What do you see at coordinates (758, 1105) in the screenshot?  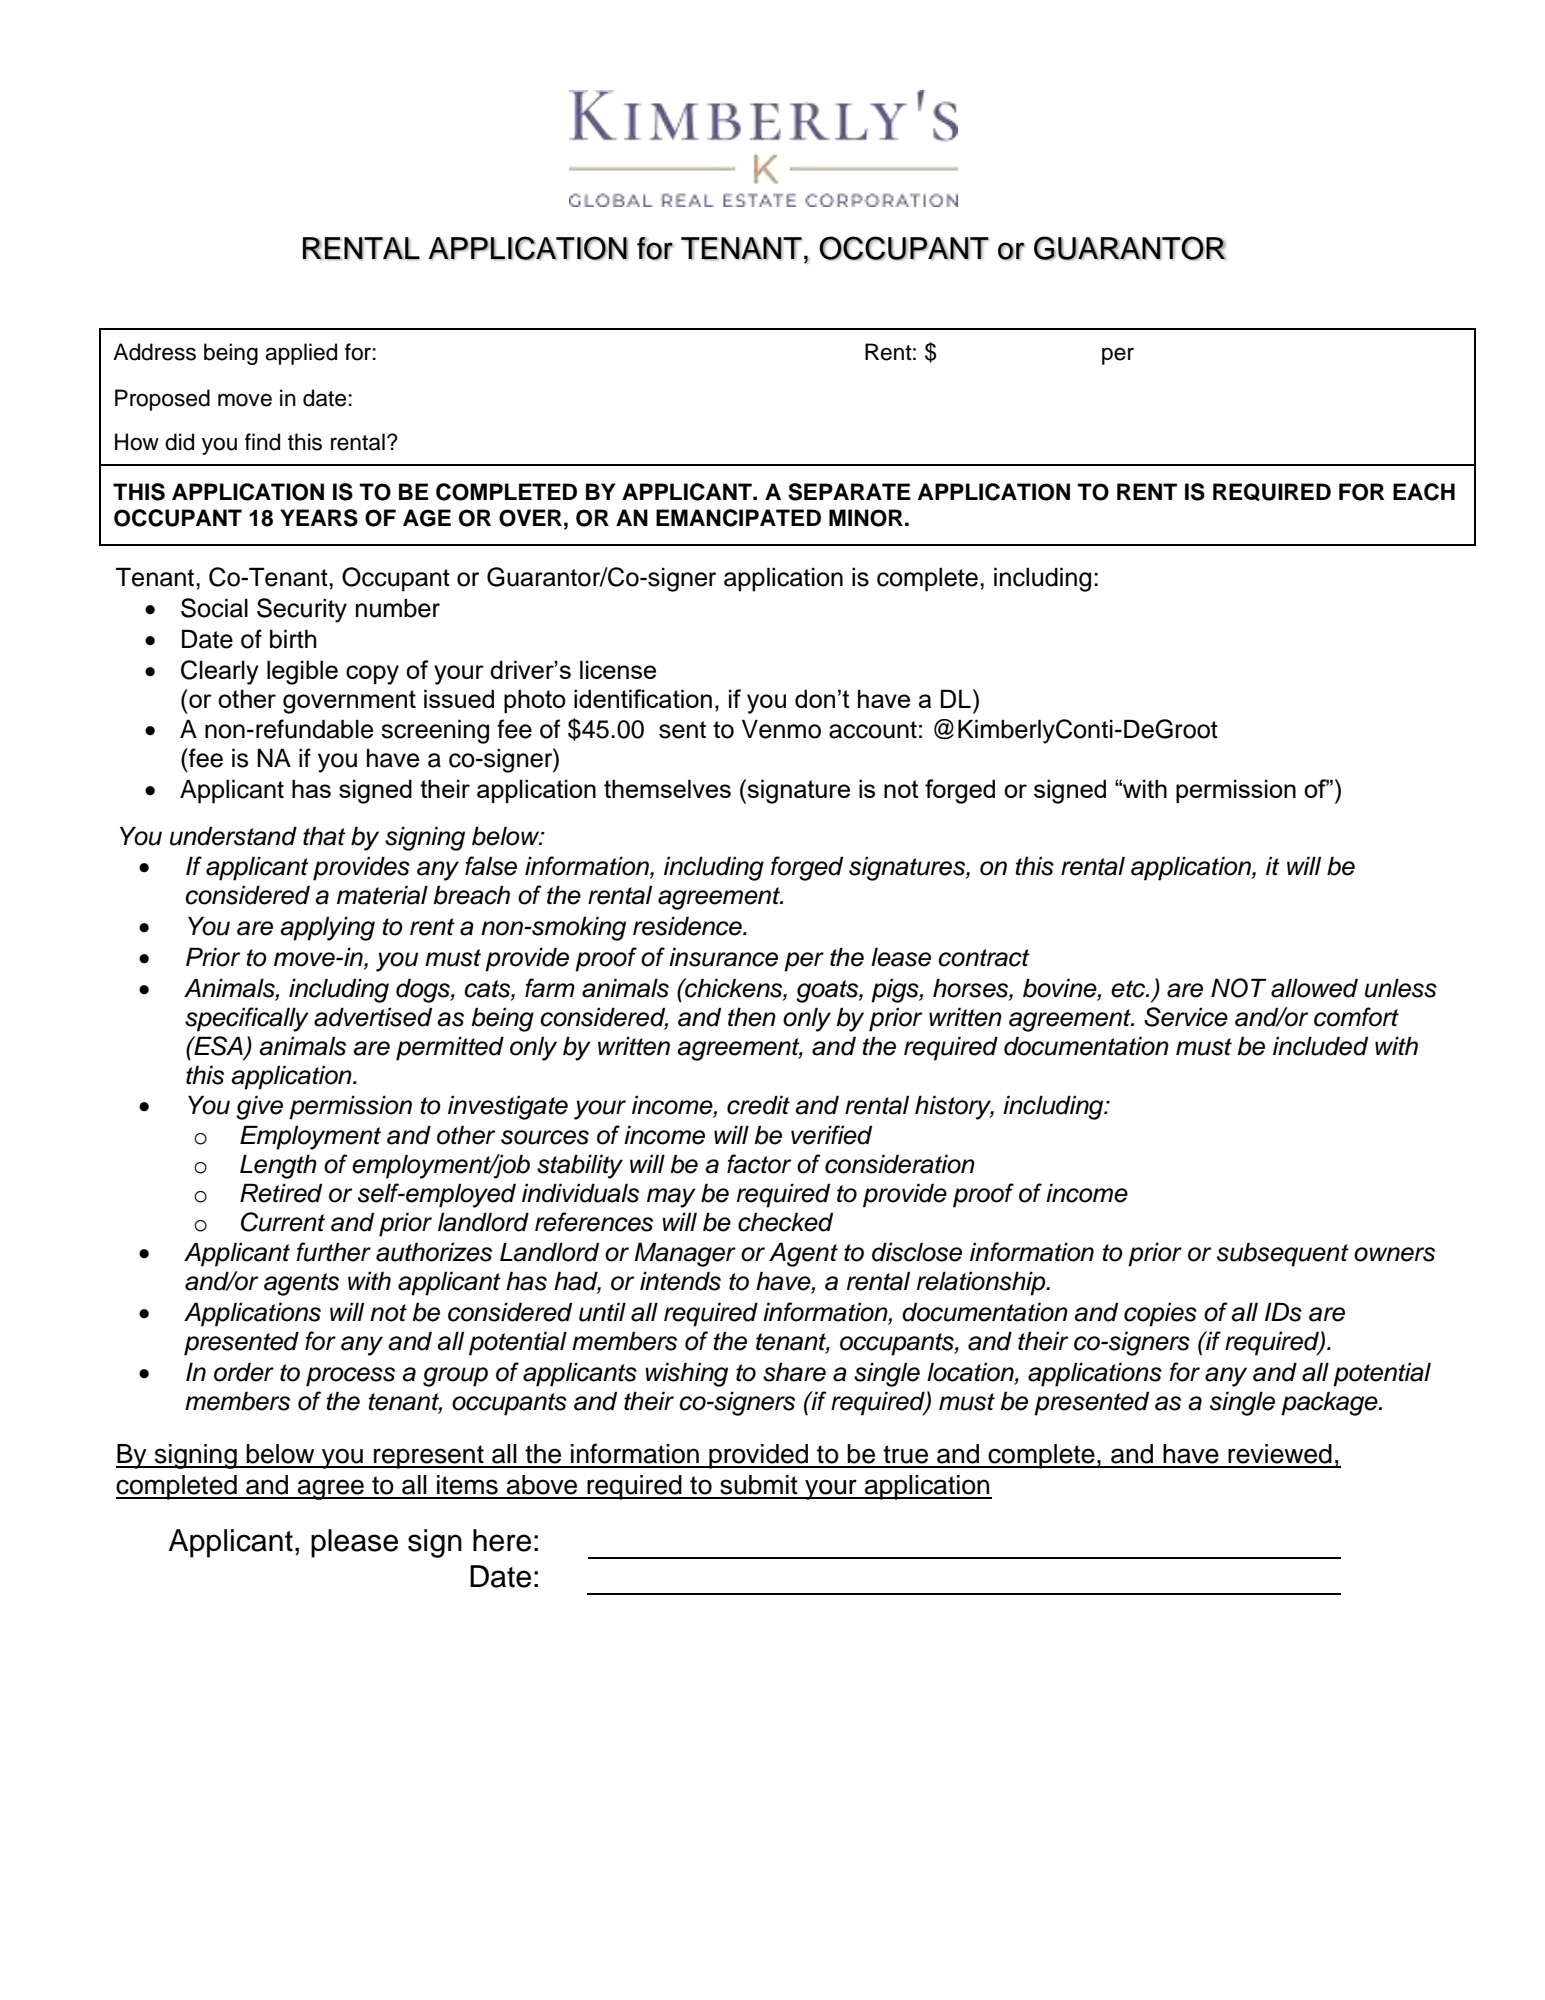 I see `credit` at bounding box center [758, 1105].
